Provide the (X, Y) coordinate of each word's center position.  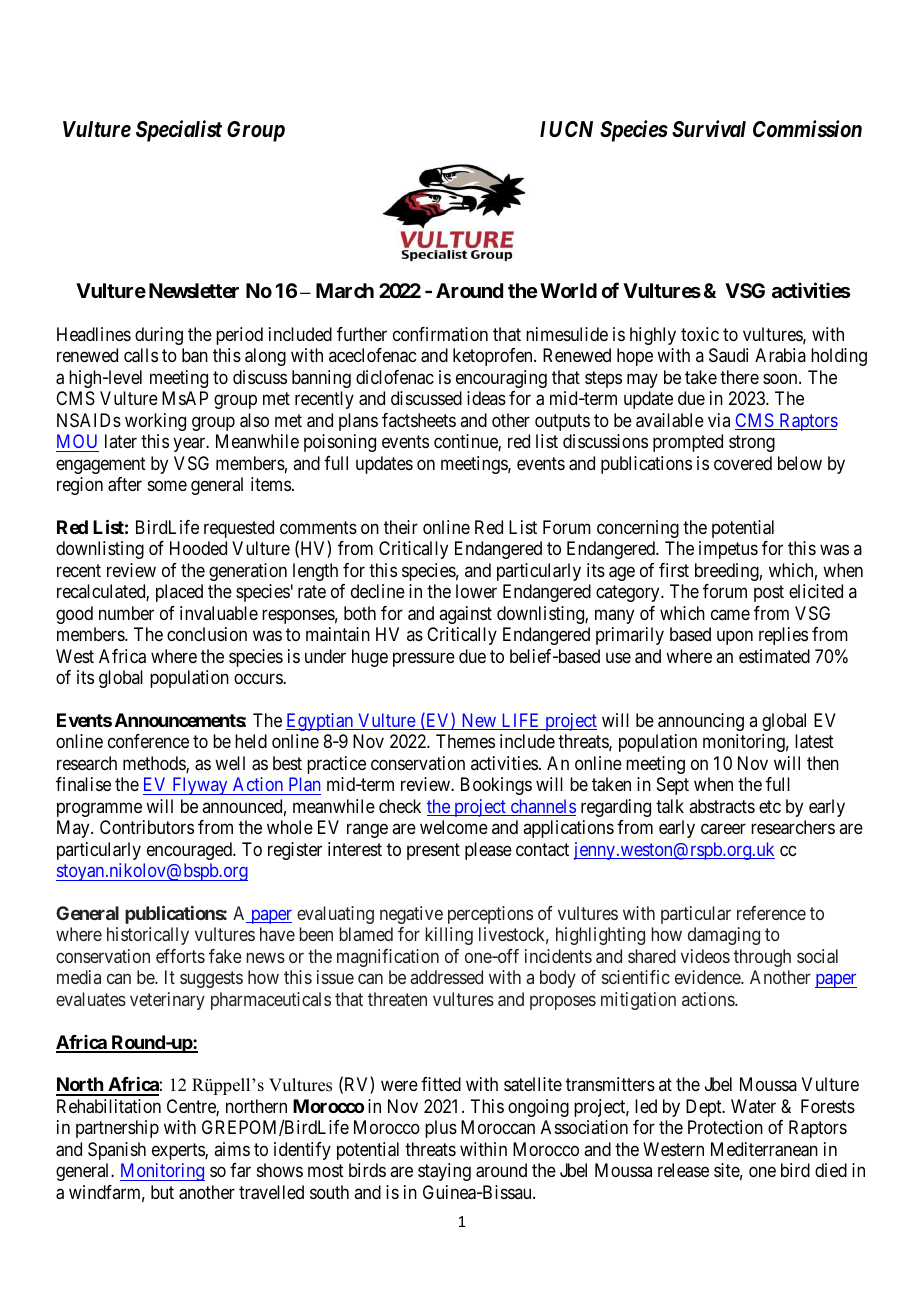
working (155, 422)
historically (148, 936)
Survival (709, 129)
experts (179, 1151)
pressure (424, 659)
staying (444, 1172)
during (159, 336)
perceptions (490, 915)
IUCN (566, 129)
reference (771, 913)
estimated (774, 656)
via (719, 420)
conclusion (207, 634)
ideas (486, 398)
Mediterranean (764, 1149)
